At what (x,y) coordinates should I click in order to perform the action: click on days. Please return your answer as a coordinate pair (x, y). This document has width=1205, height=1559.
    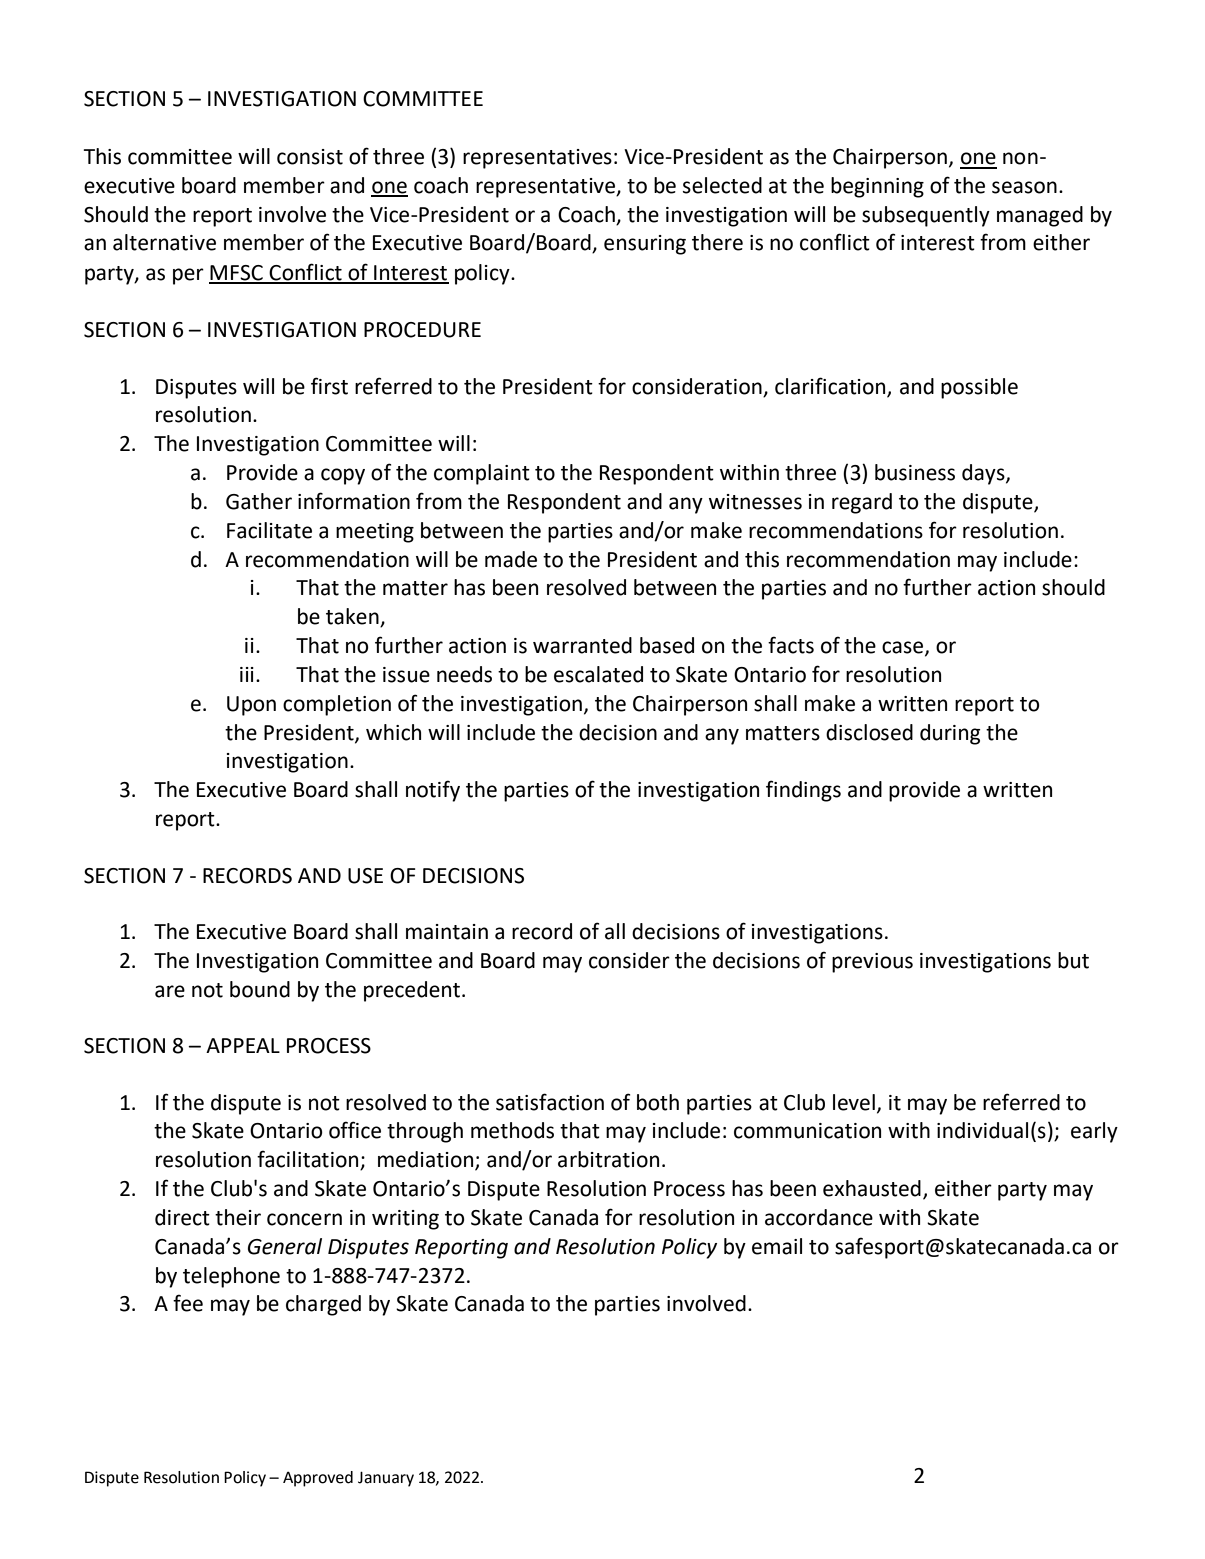
    Looking at the image, I should click on (984, 474).
